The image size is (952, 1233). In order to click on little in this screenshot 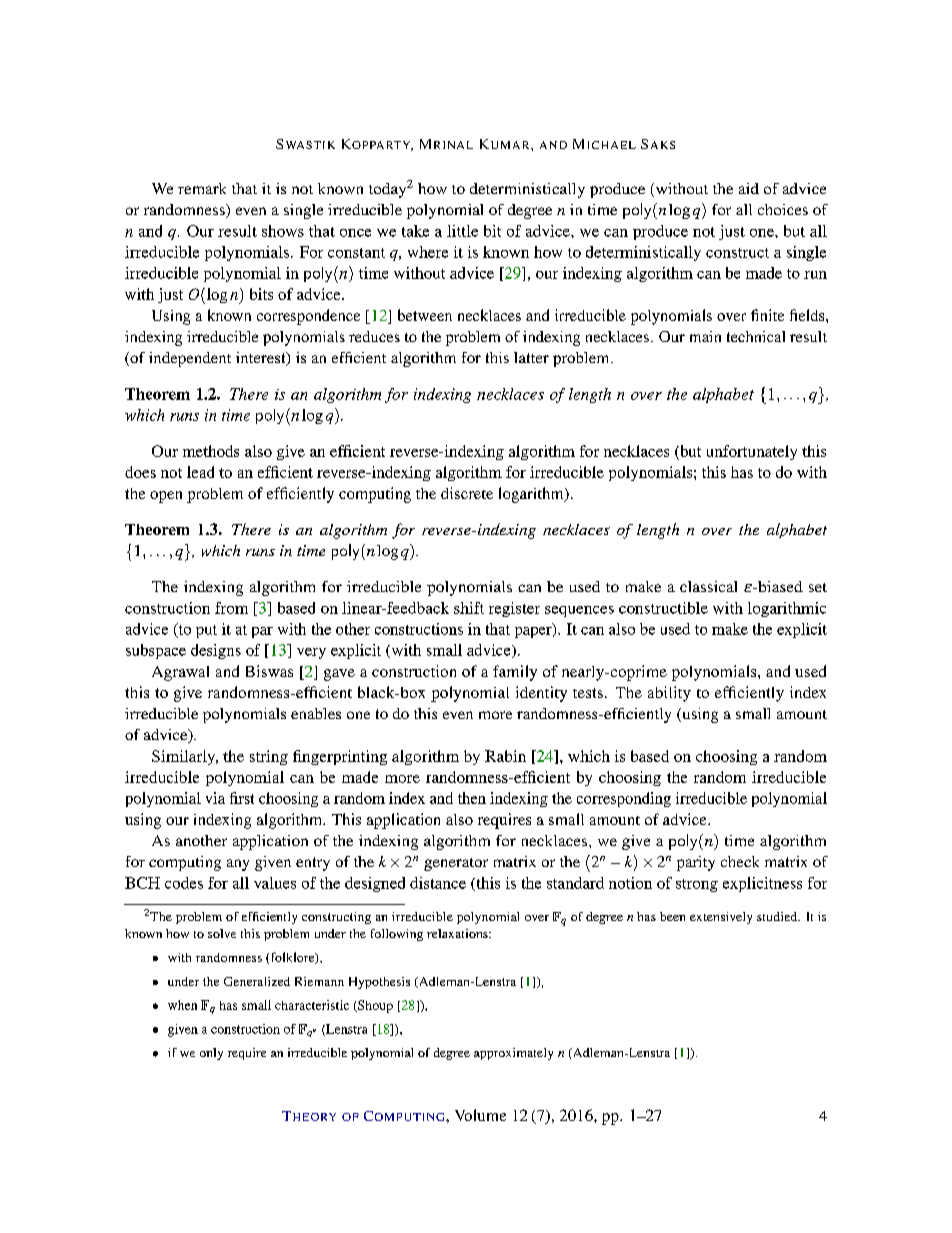, I will do `click(462, 231)`.
